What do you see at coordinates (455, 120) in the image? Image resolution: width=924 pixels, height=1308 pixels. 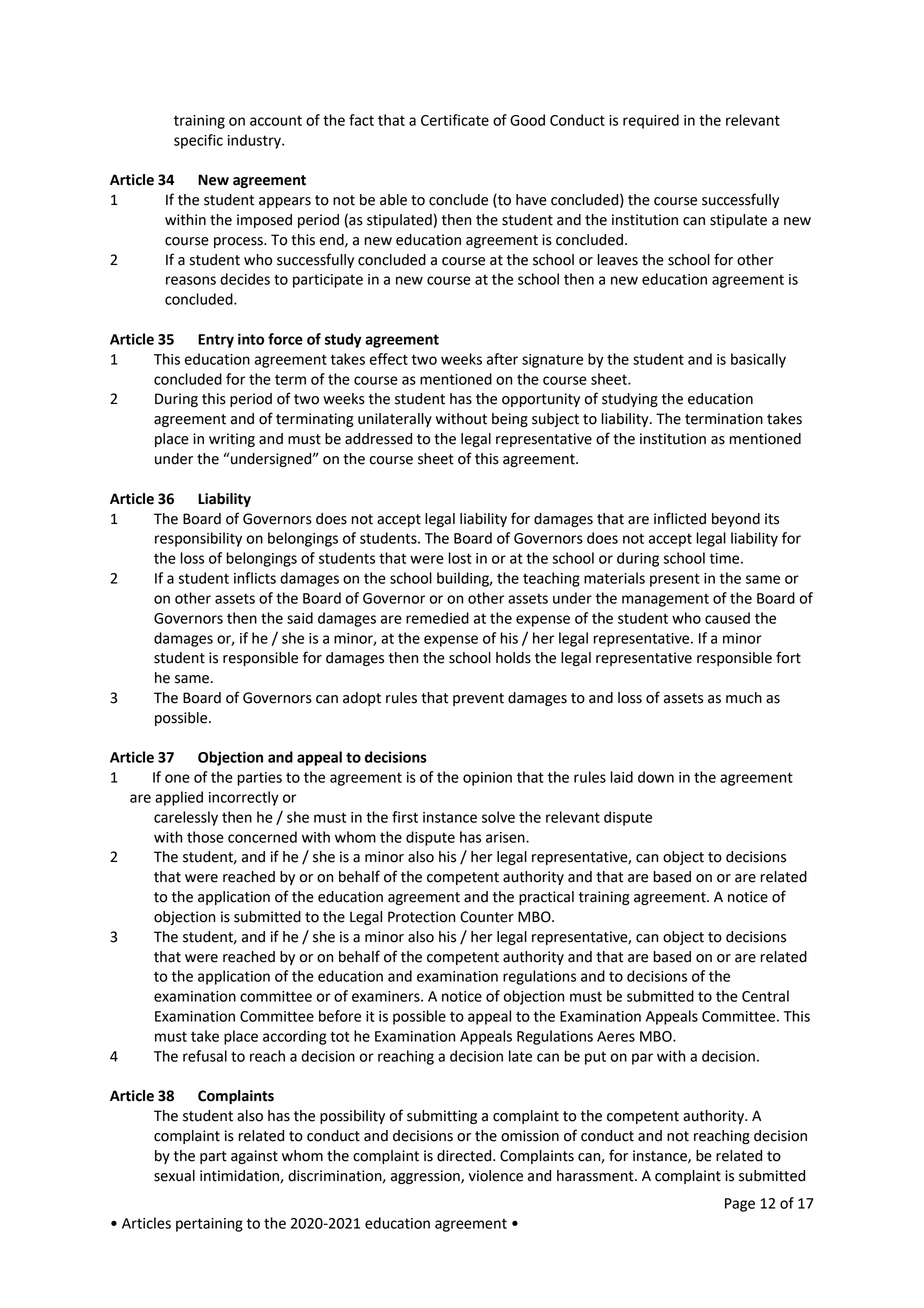 I see `Certificate` at bounding box center [455, 120].
